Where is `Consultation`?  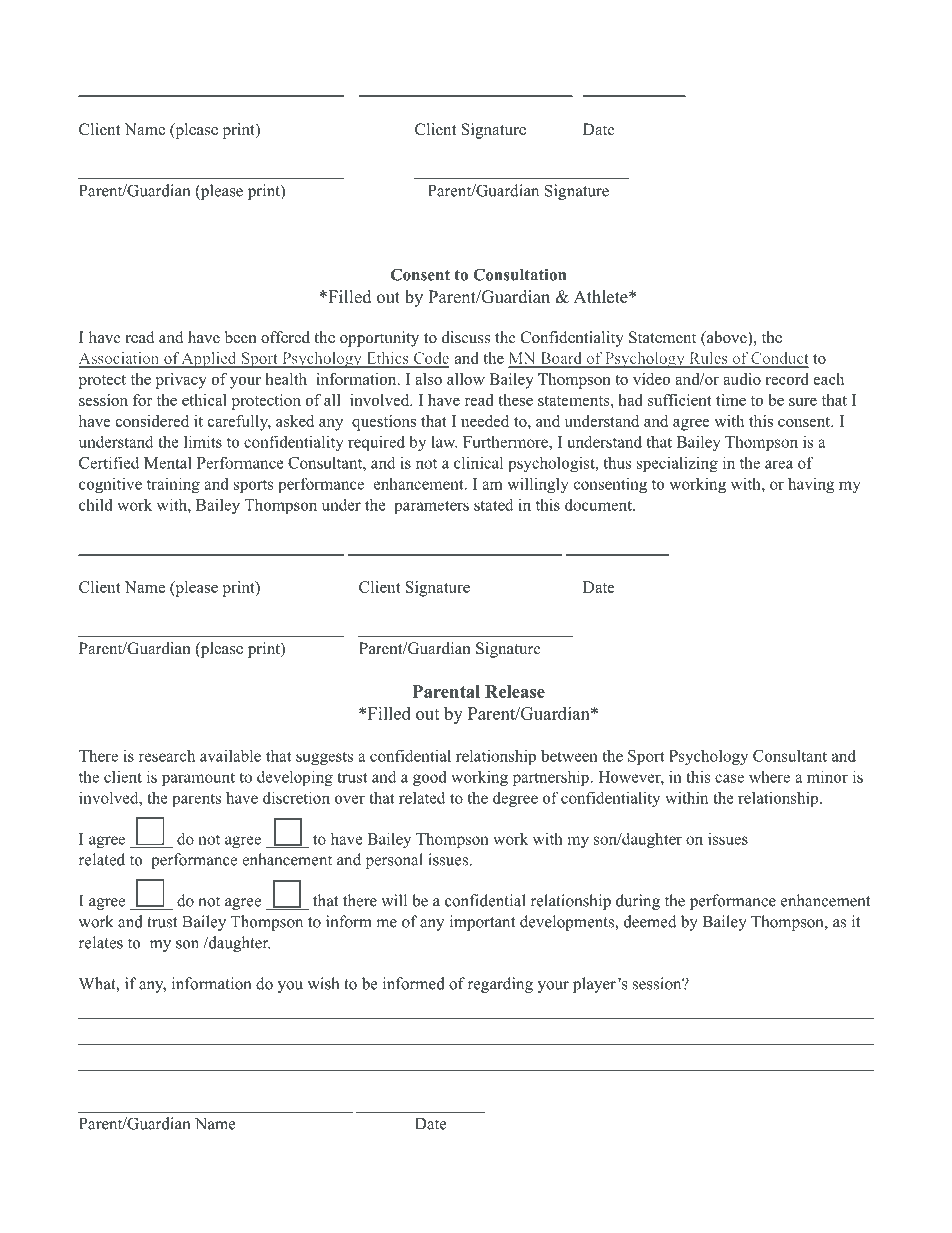 Consultation is located at coordinates (519, 274).
